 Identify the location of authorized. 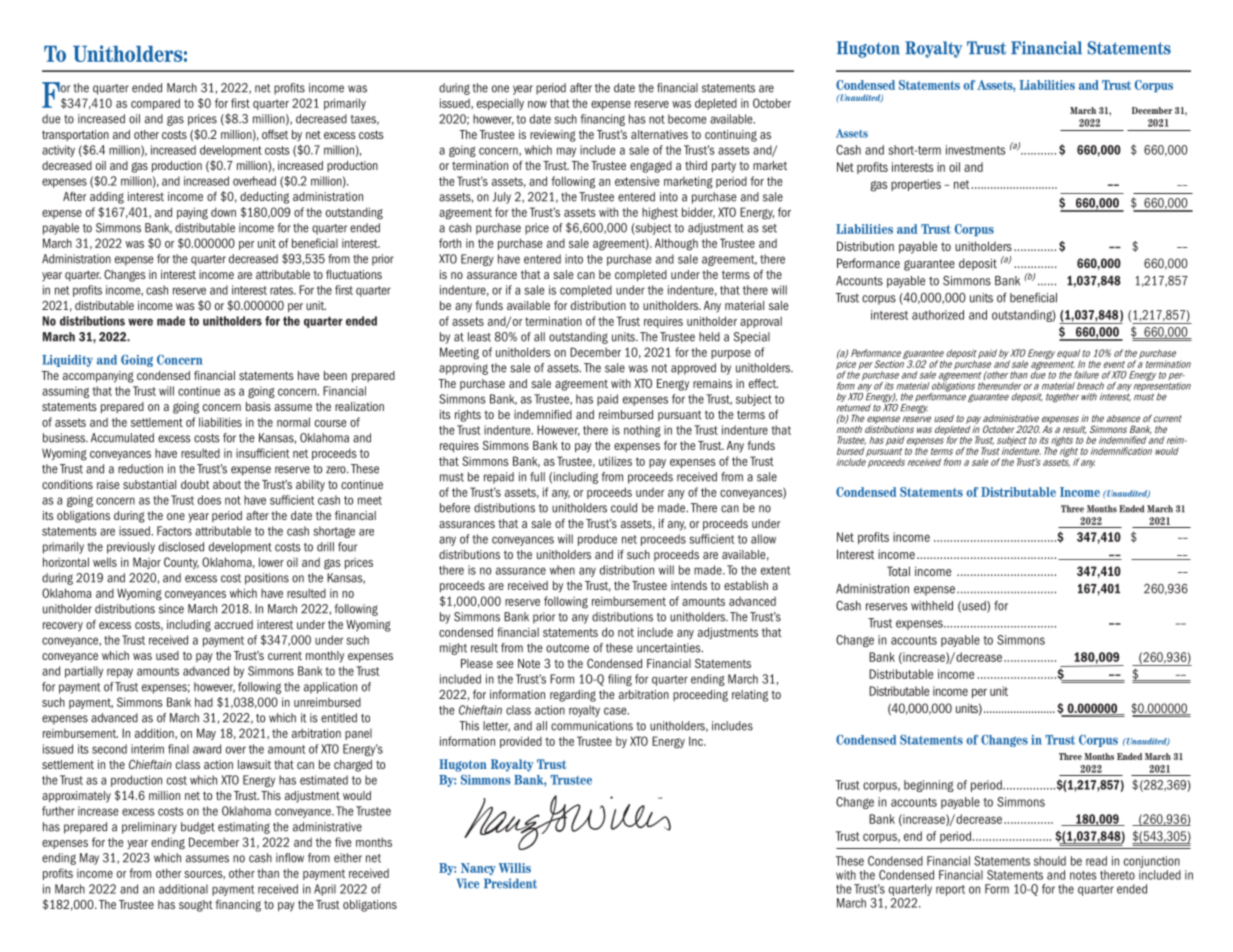
(938, 315).
